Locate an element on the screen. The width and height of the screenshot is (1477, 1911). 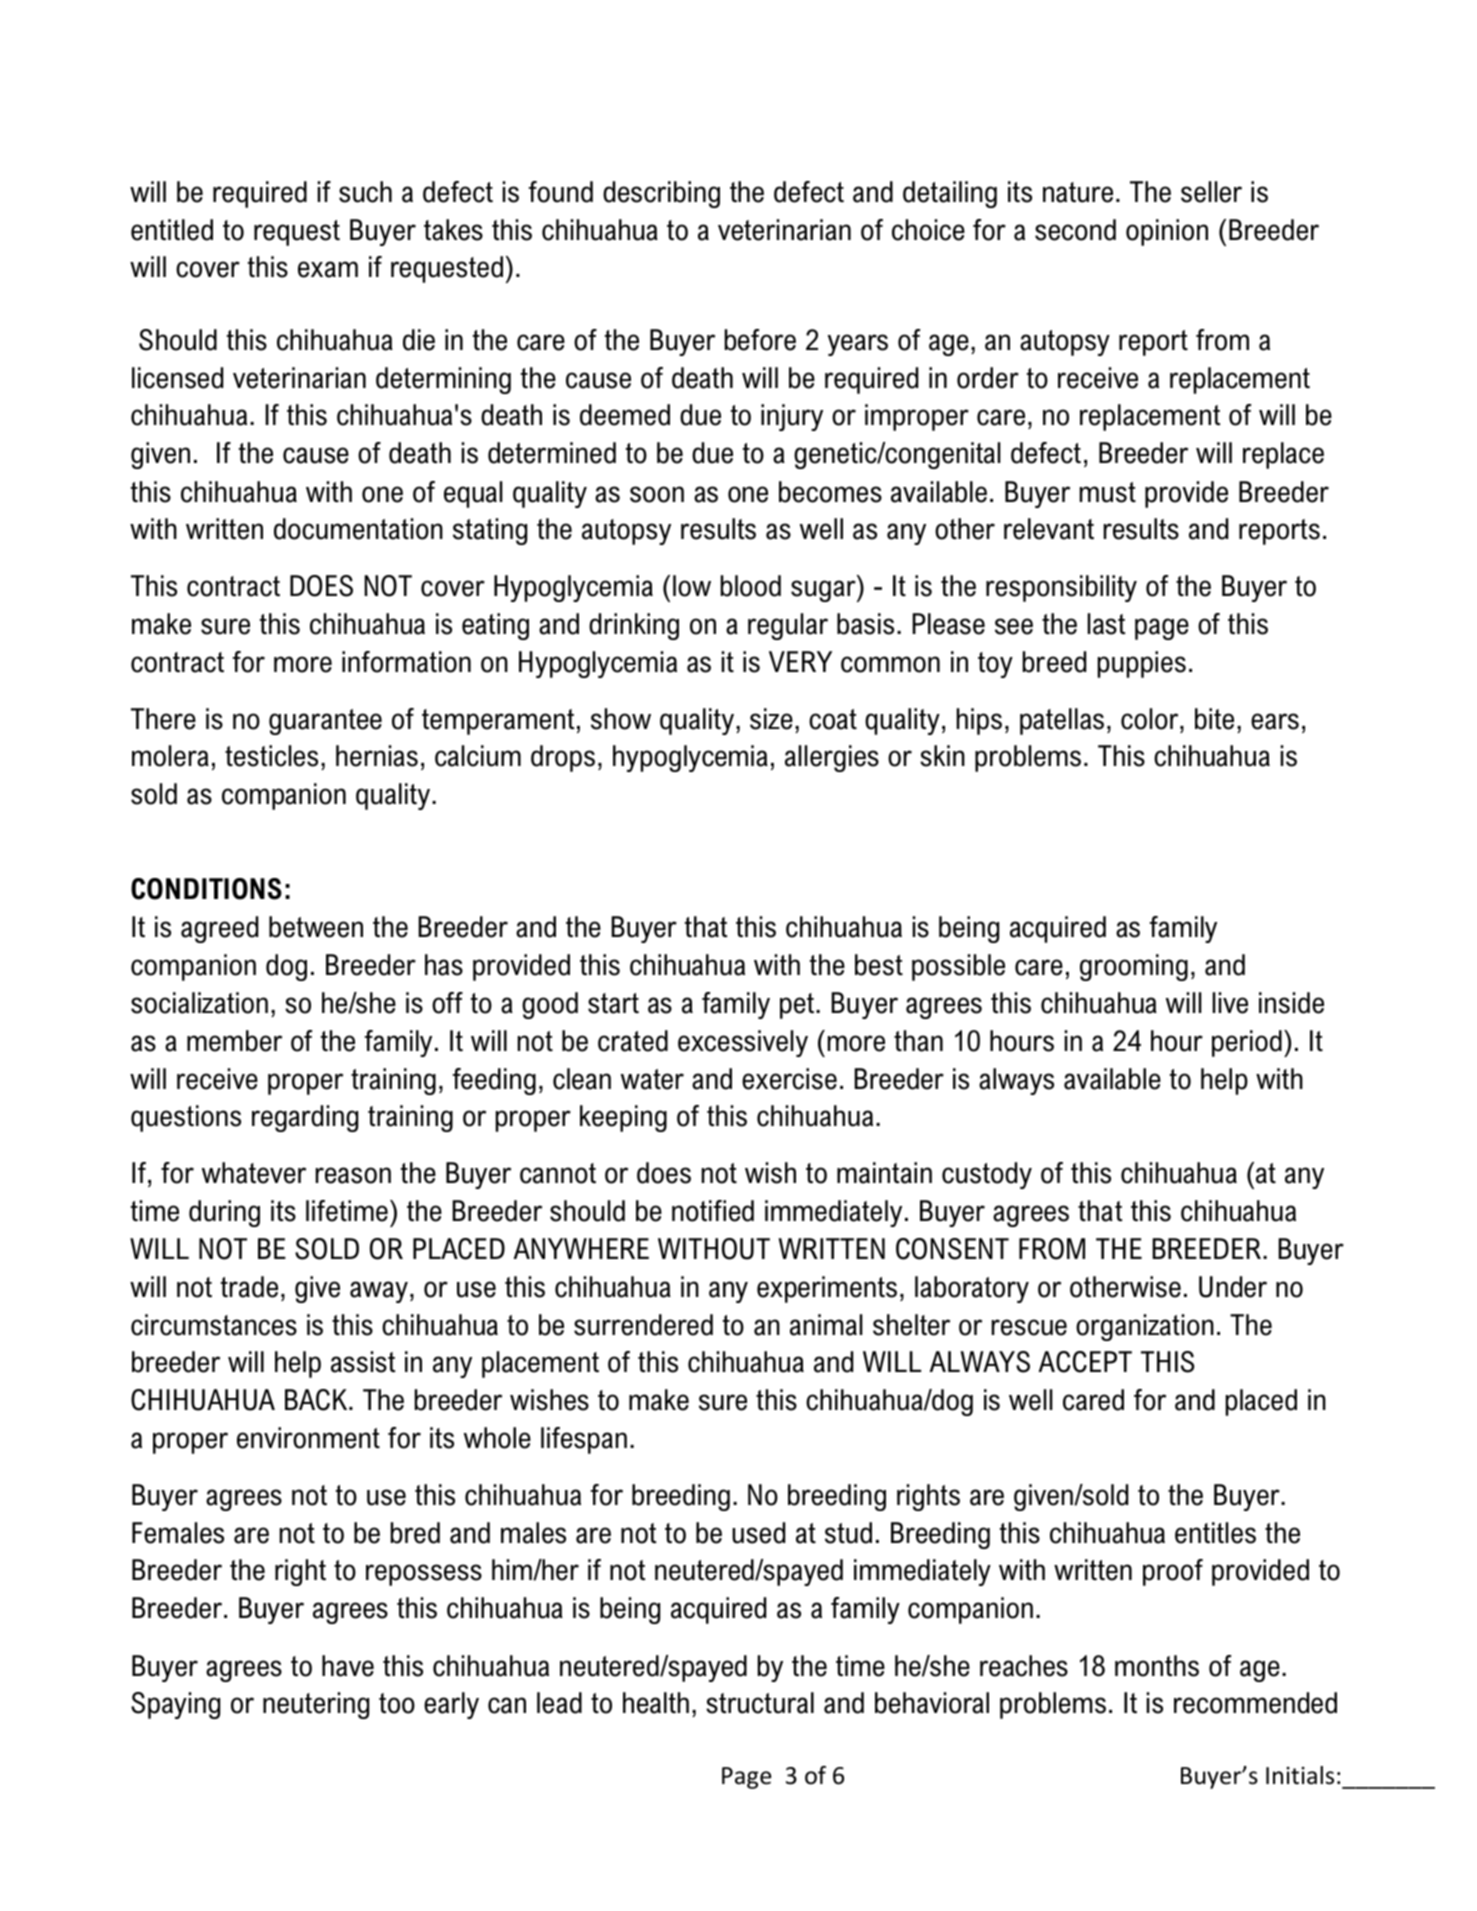
have is located at coordinates (348, 1666).
